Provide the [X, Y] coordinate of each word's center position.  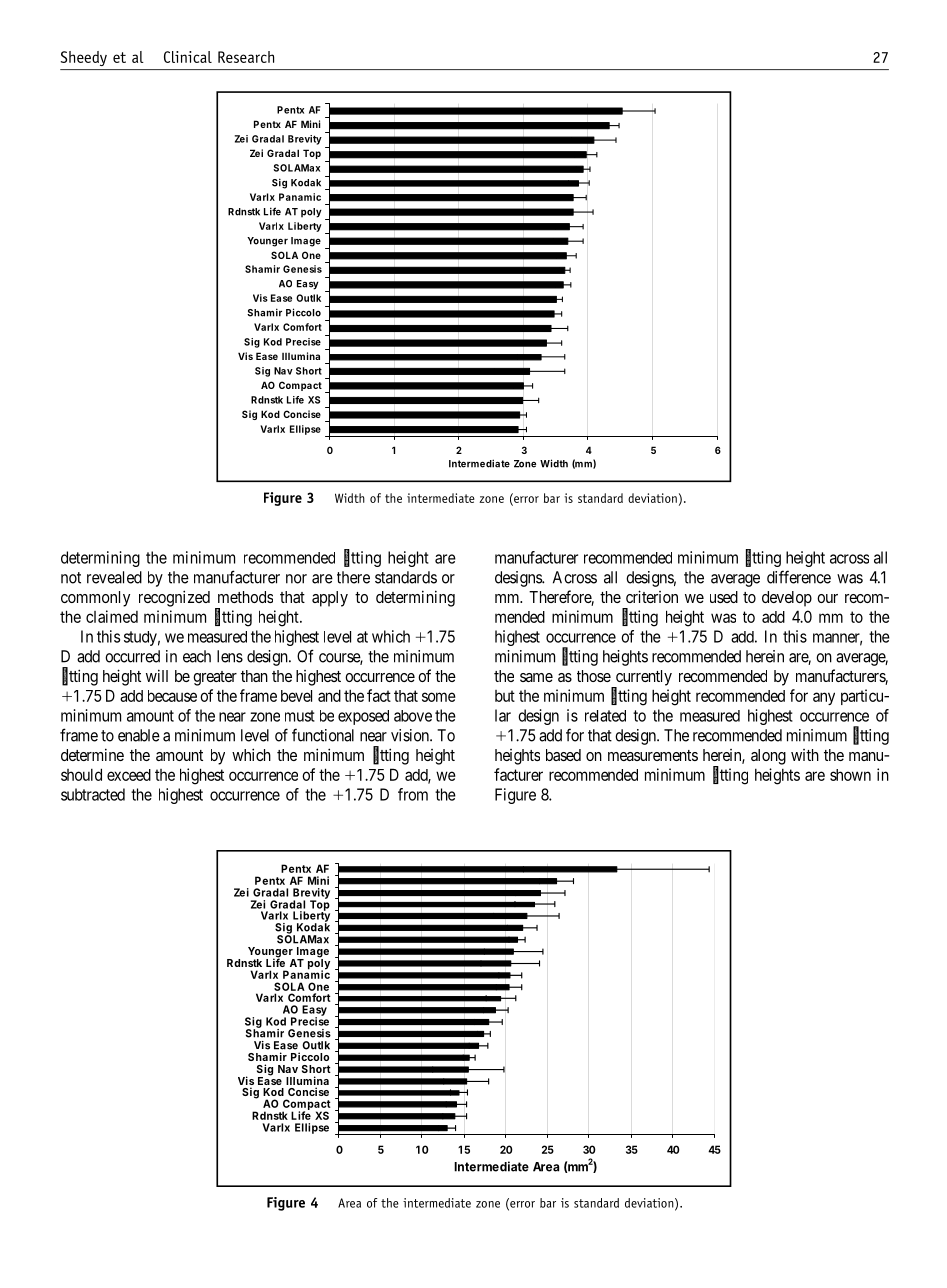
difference [799, 577]
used [724, 597]
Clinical [188, 57]
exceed [129, 775]
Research [246, 57]
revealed [114, 577]
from [413, 794]
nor [296, 579]
